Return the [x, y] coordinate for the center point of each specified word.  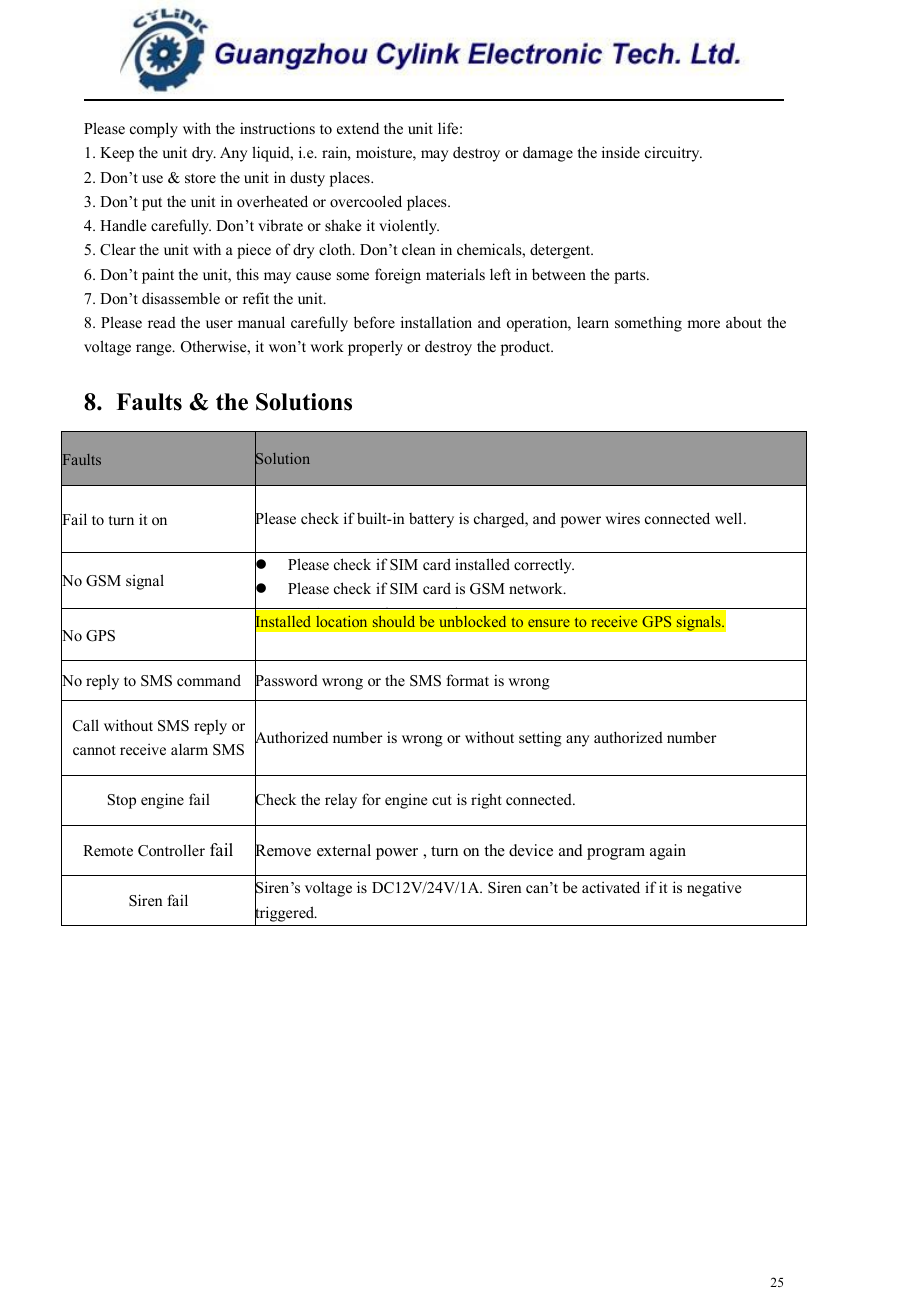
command [209, 680]
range [155, 350]
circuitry [673, 154]
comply [154, 130]
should [394, 621]
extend [358, 128]
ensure [549, 623]
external [344, 850]
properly [375, 348]
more [703, 324]
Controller [171, 850]
